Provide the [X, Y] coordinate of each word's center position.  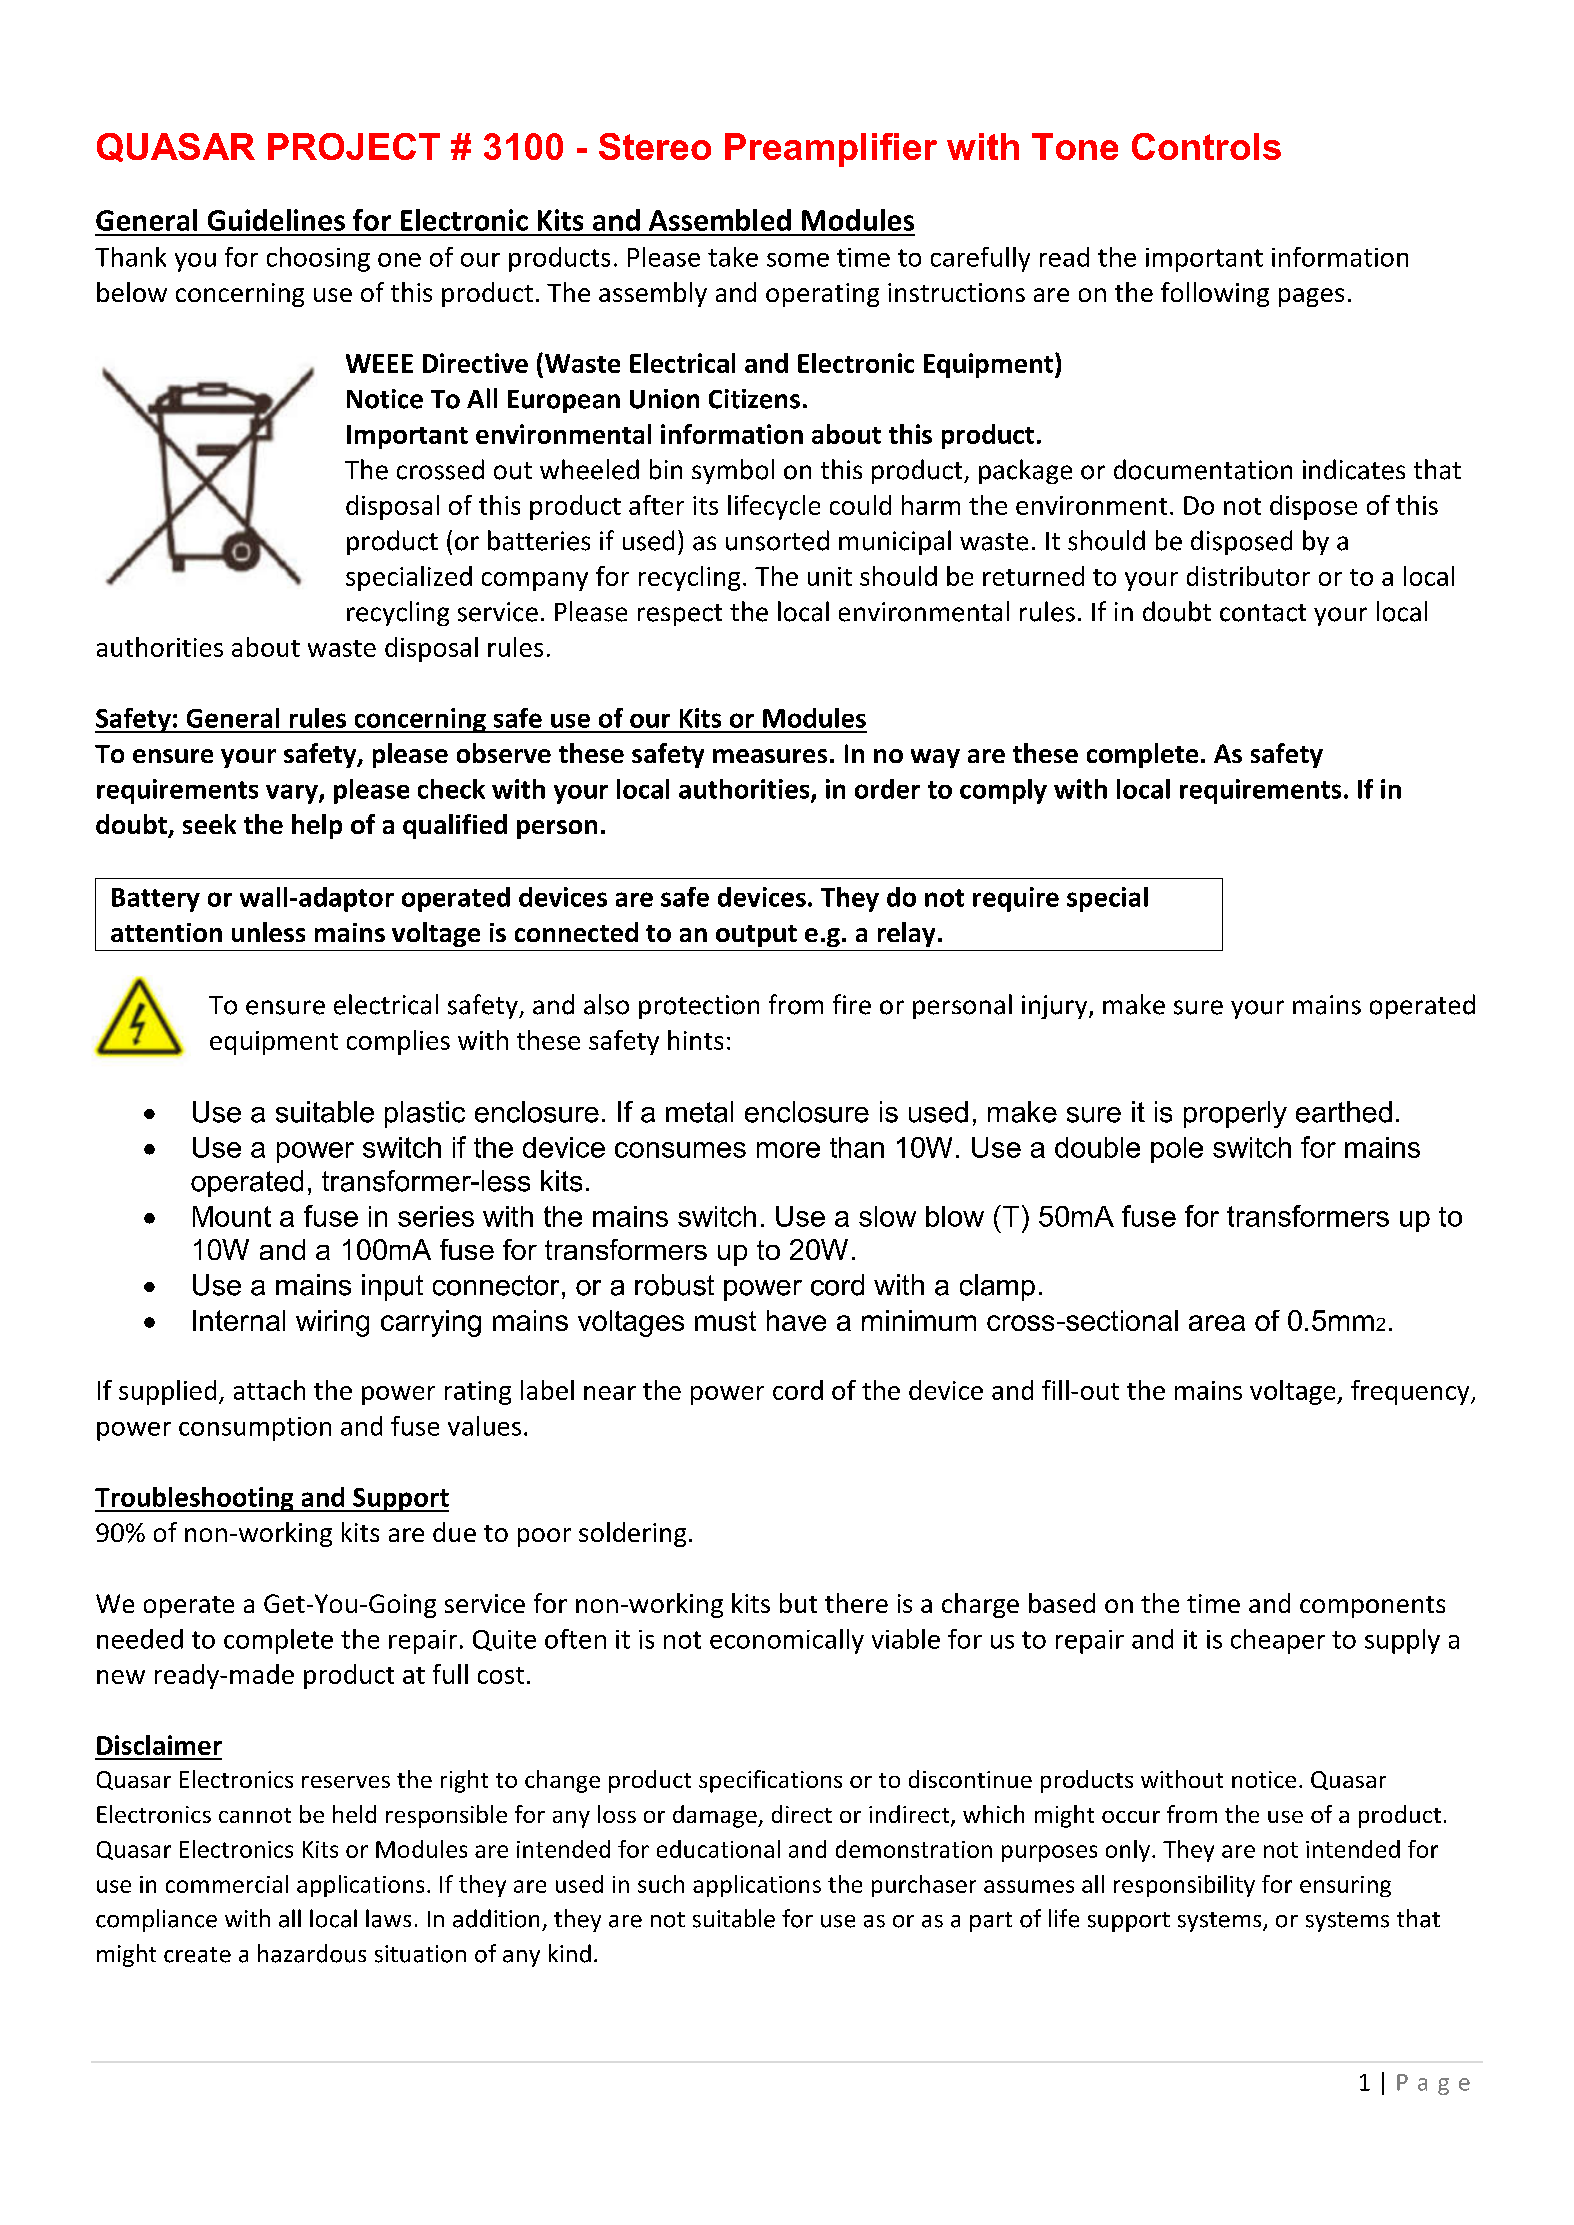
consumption [255, 1429]
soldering [632, 1534]
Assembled [720, 220]
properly [1235, 1114]
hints [695, 1040]
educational [718, 1849]
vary [293, 794]
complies [398, 1042]
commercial [227, 1884]
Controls [1206, 146]
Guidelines [276, 220]
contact [1263, 613]
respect [680, 615]
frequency [1411, 1392]
